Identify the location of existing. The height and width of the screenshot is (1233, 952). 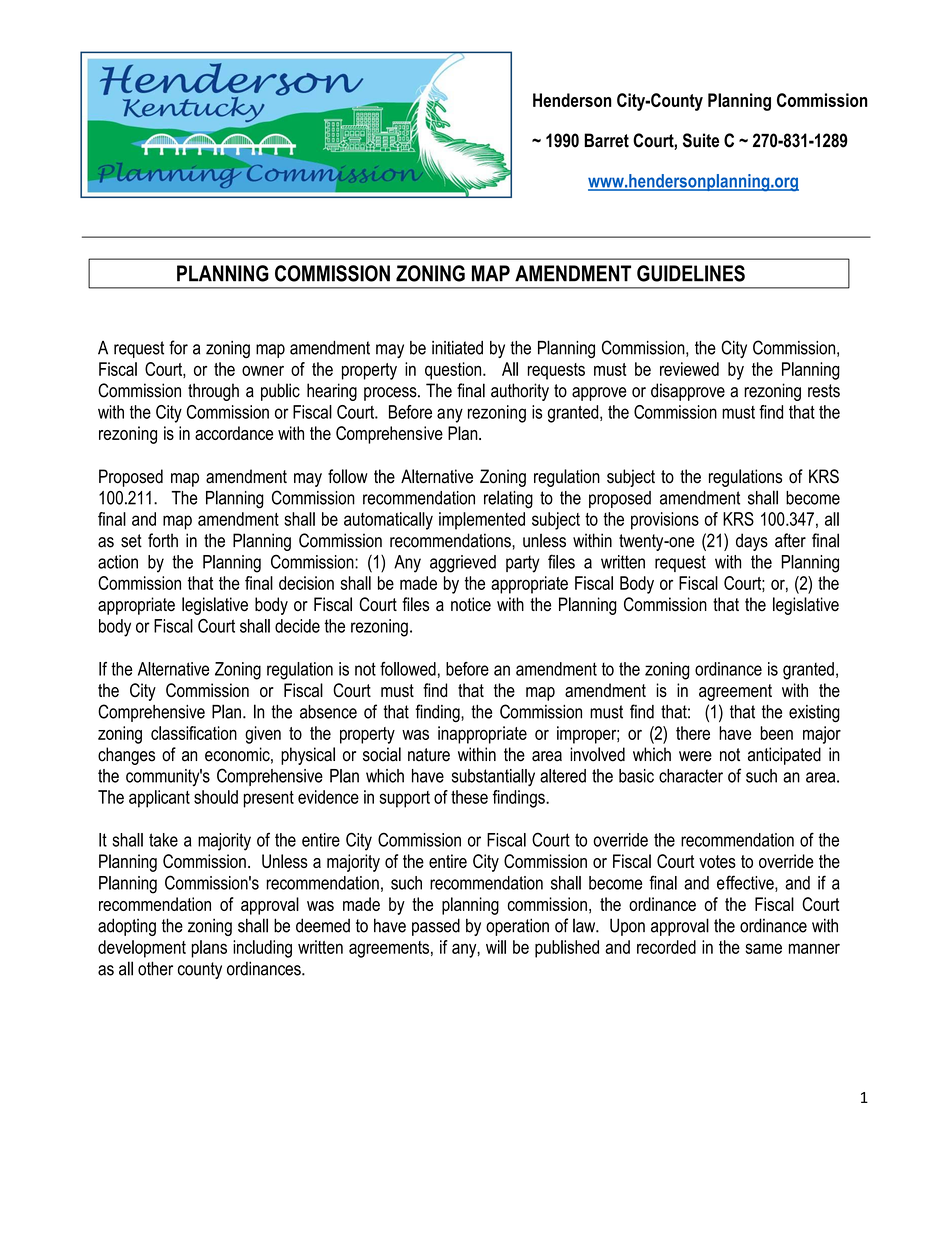
(814, 714).
